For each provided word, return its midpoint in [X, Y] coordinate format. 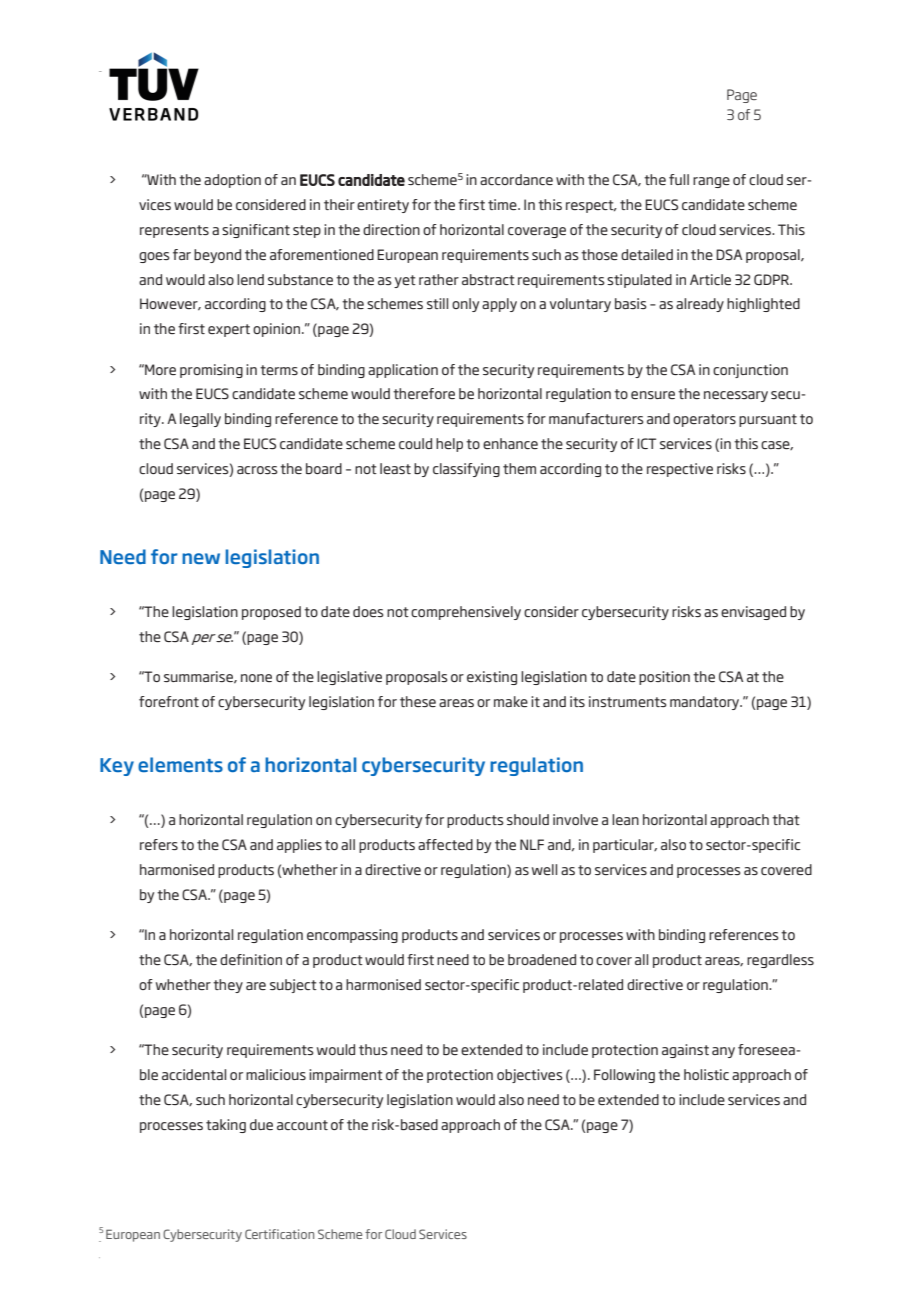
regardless [780, 961]
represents [174, 231]
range [711, 182]
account [302, 1125]
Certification [279, 1234]
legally [200, 420]
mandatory [706, 703]
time [503, 204]
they [228, 986]
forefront [169, 701]
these [418, 701]
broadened [542, 959]
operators [704, 420]
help [449, 445]
